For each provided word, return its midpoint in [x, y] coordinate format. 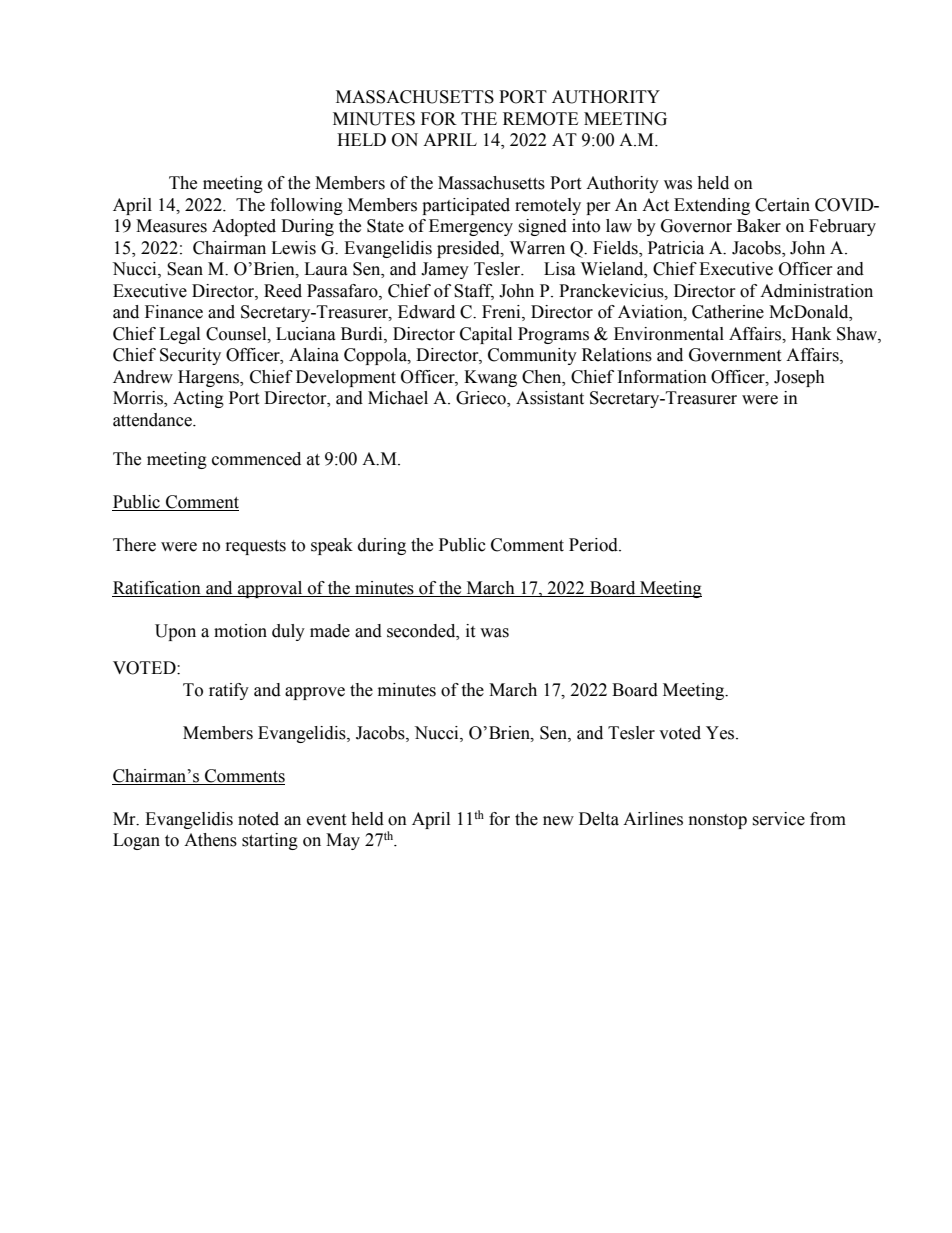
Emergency [471, 227]
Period [594, 545]
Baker [759, 226]
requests [256, 547]
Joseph [799, 378]
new [558, 821]
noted [258, 819]
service [778, 819]
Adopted [244, 227]
